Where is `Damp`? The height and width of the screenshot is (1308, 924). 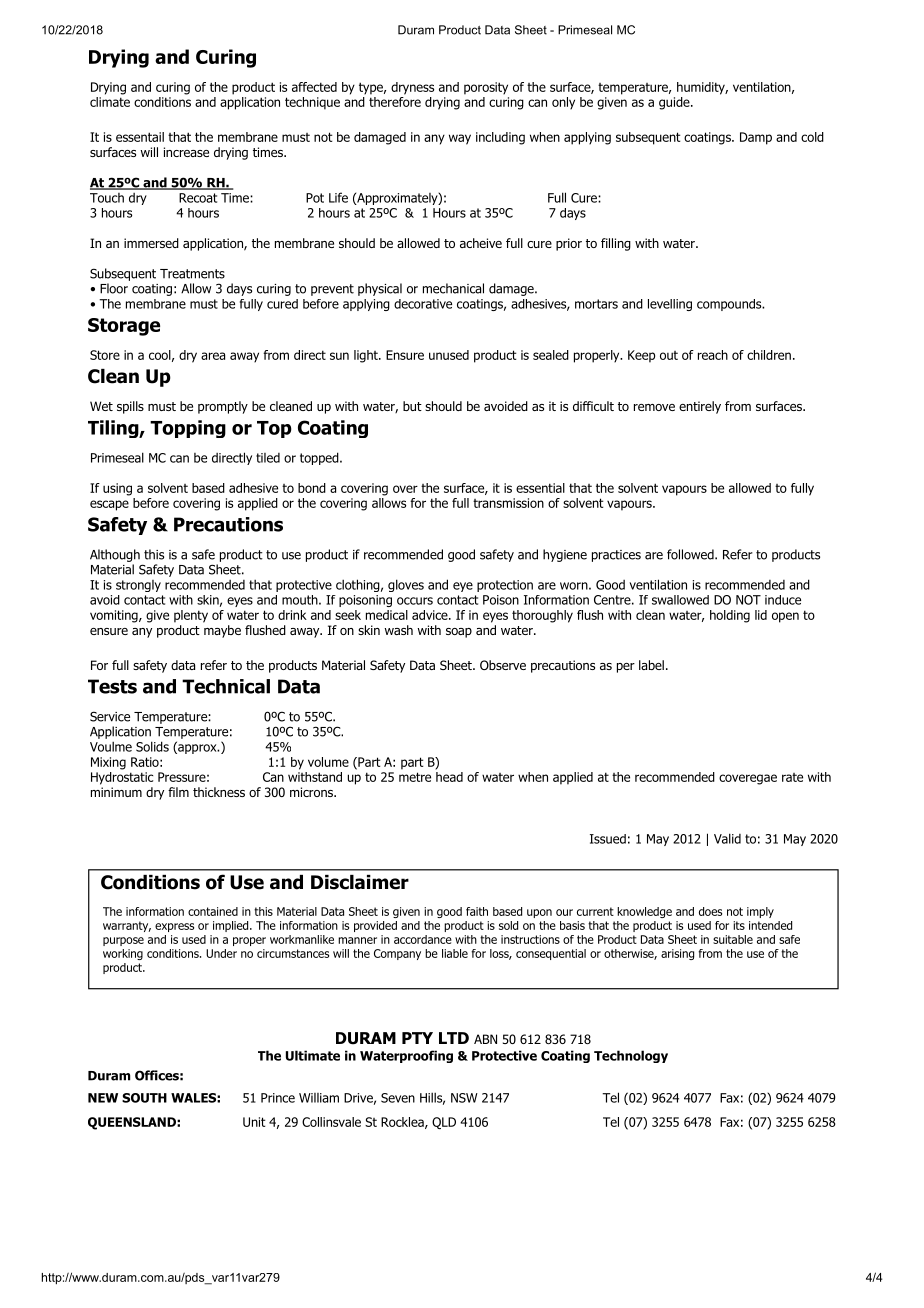
Damp is located at coordinates (756, 138).
